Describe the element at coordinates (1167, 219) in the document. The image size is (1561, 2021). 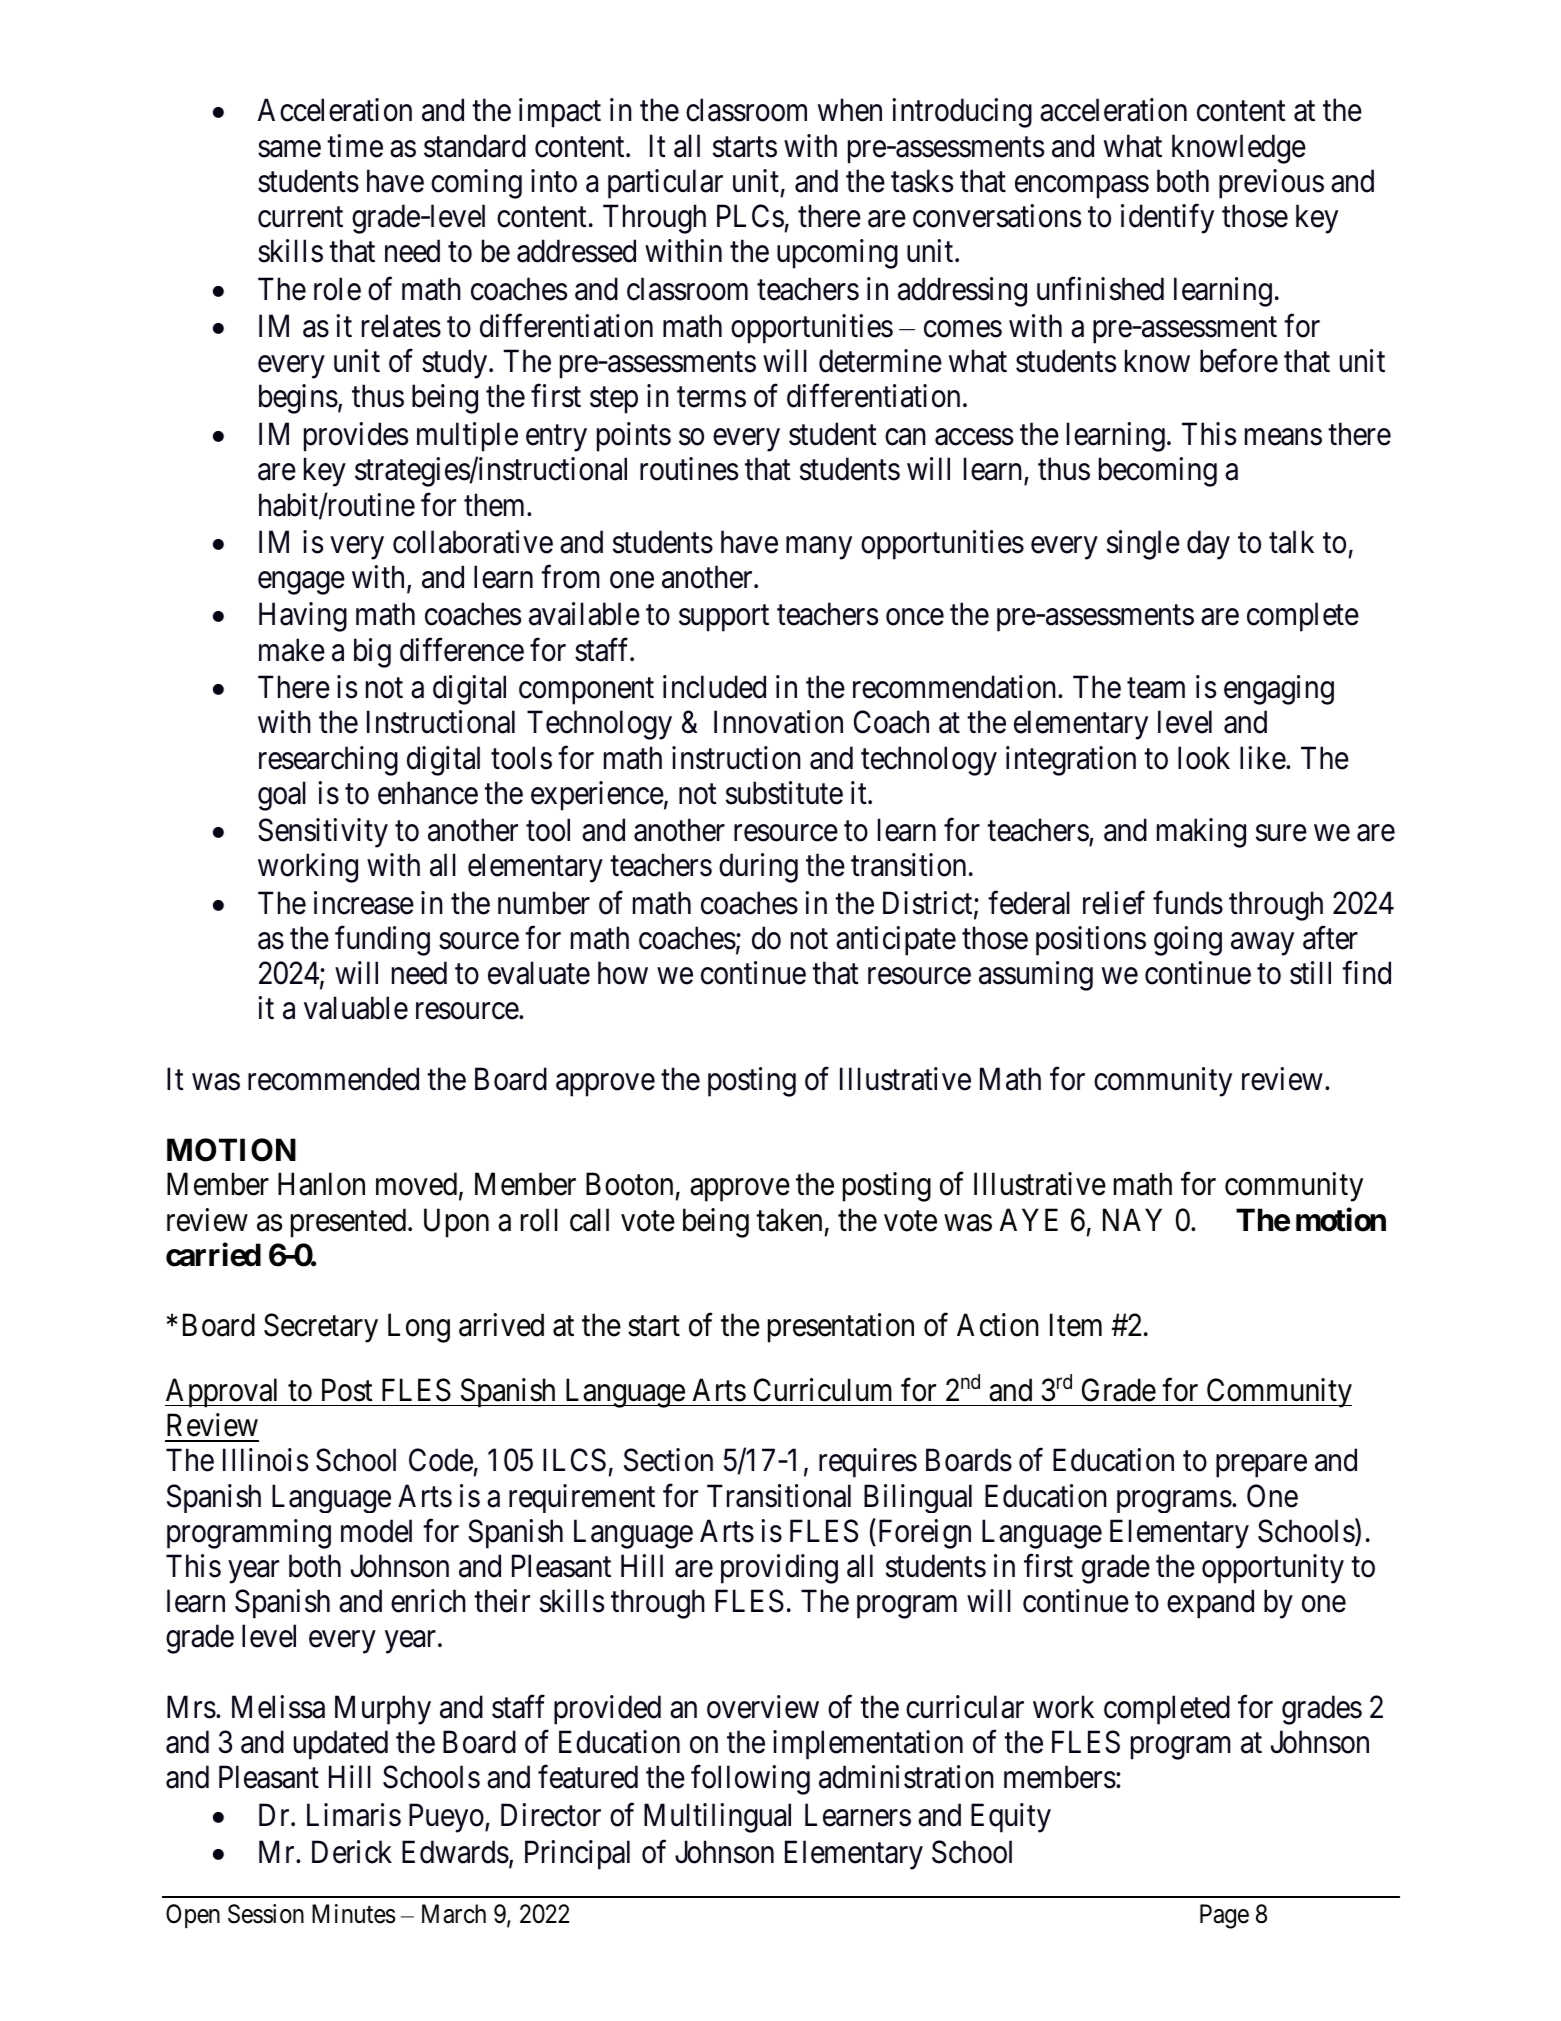
I see `identify` at that location.
